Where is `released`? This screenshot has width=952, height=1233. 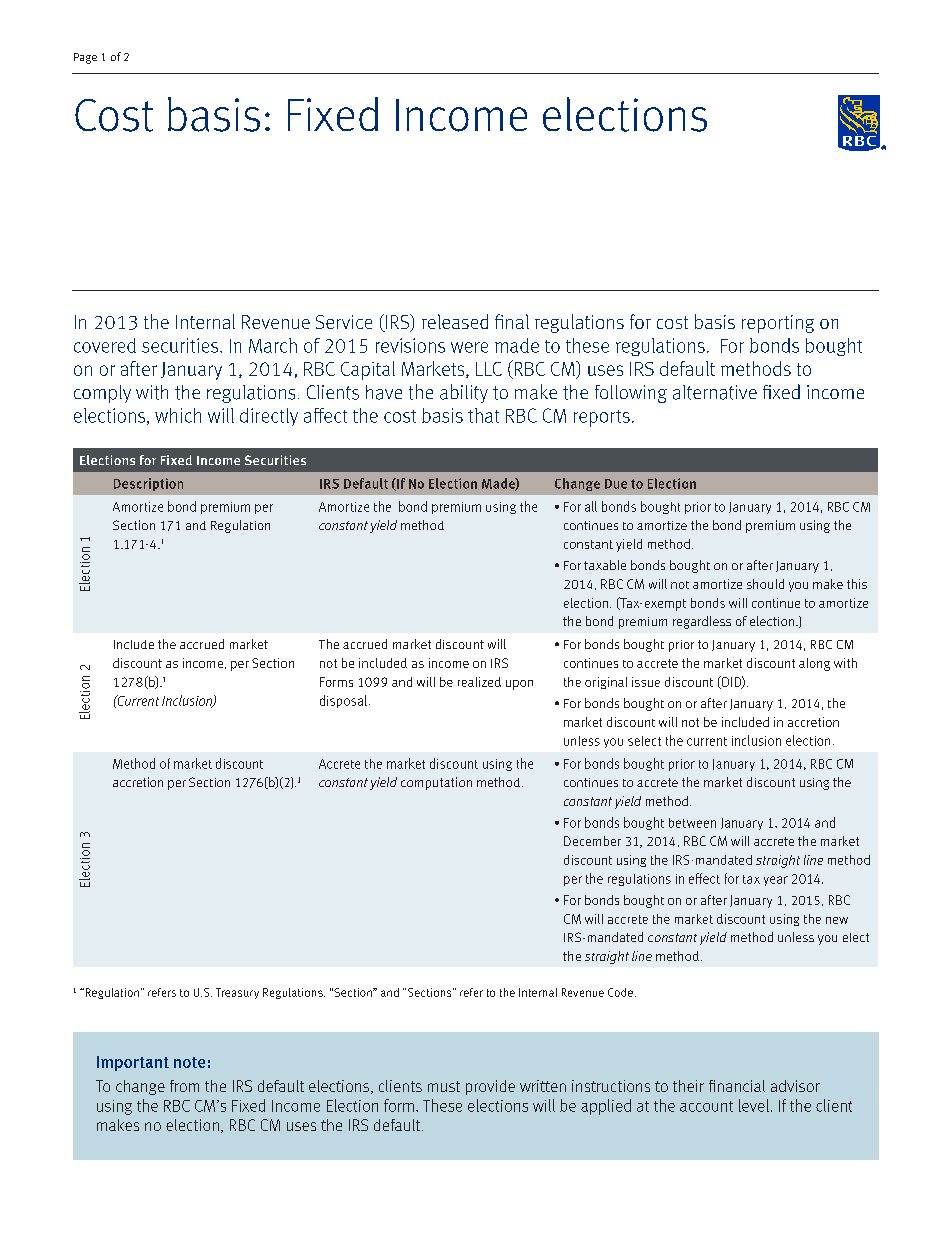 released is located at coordinates (455, 321).
